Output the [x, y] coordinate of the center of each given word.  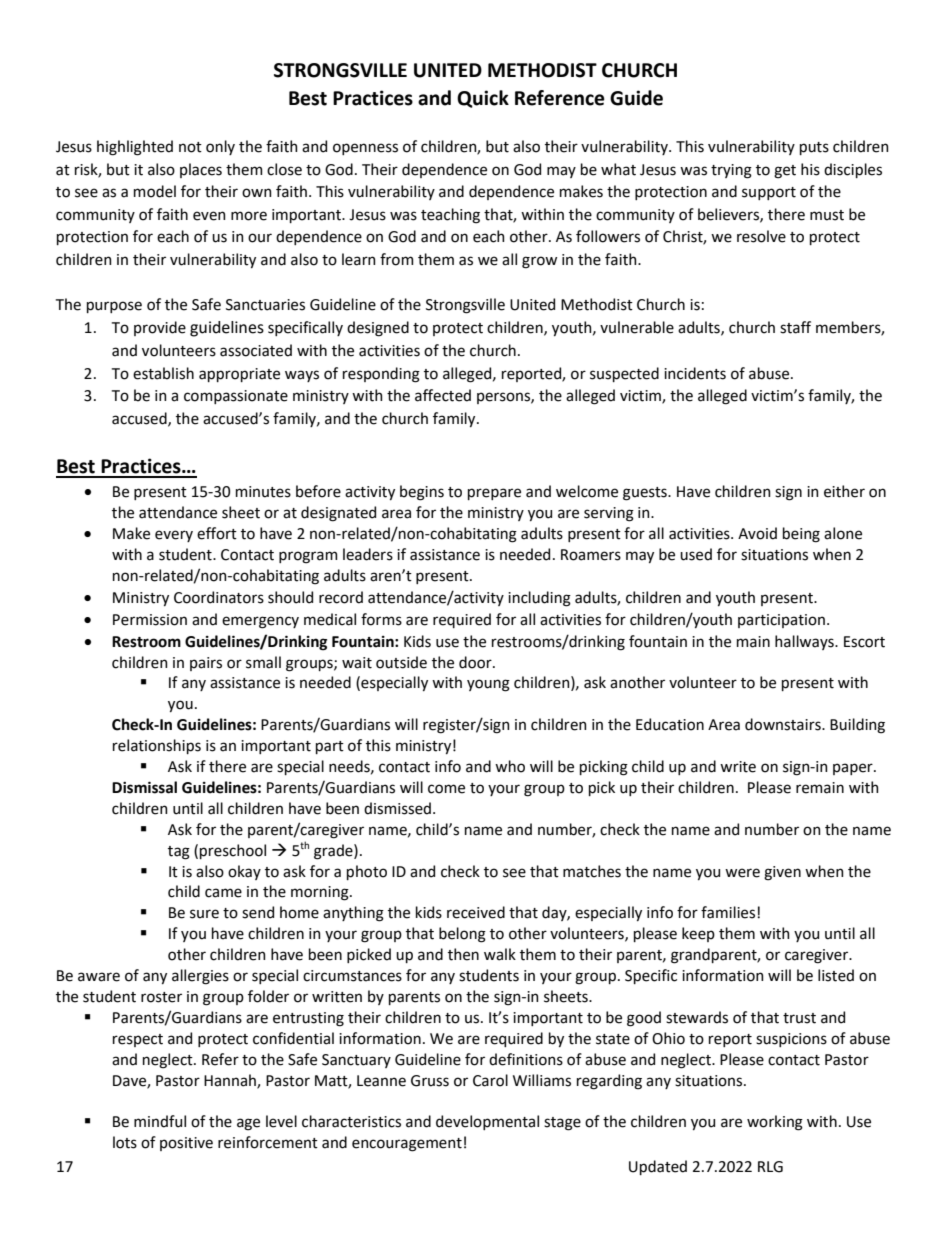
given [782, 873]
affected [443, 395]
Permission [150, 620]
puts [814, 148]
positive [186, 1144]
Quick [483, 99]
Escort [864, 642]
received [476, 912]
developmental [487, 1122]
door [476, 662]
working [775, 1123]
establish [163, 373]
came [223, 893]
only [220, 147]
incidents [695, 373]
